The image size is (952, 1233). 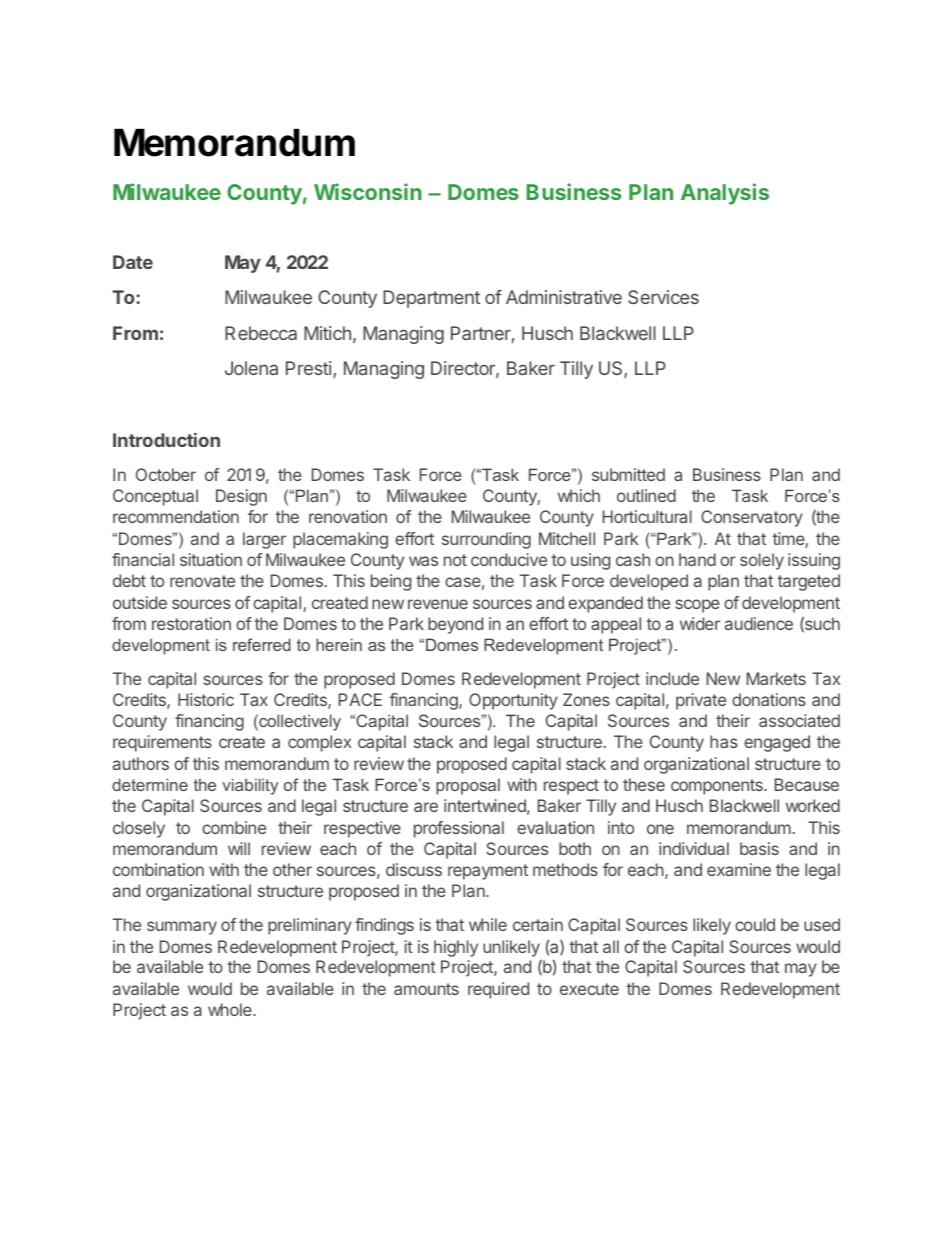 What do you see at coordinates (725, 194) in the screenshot?
I see `Analysis` at bounding box center [725, 194].
